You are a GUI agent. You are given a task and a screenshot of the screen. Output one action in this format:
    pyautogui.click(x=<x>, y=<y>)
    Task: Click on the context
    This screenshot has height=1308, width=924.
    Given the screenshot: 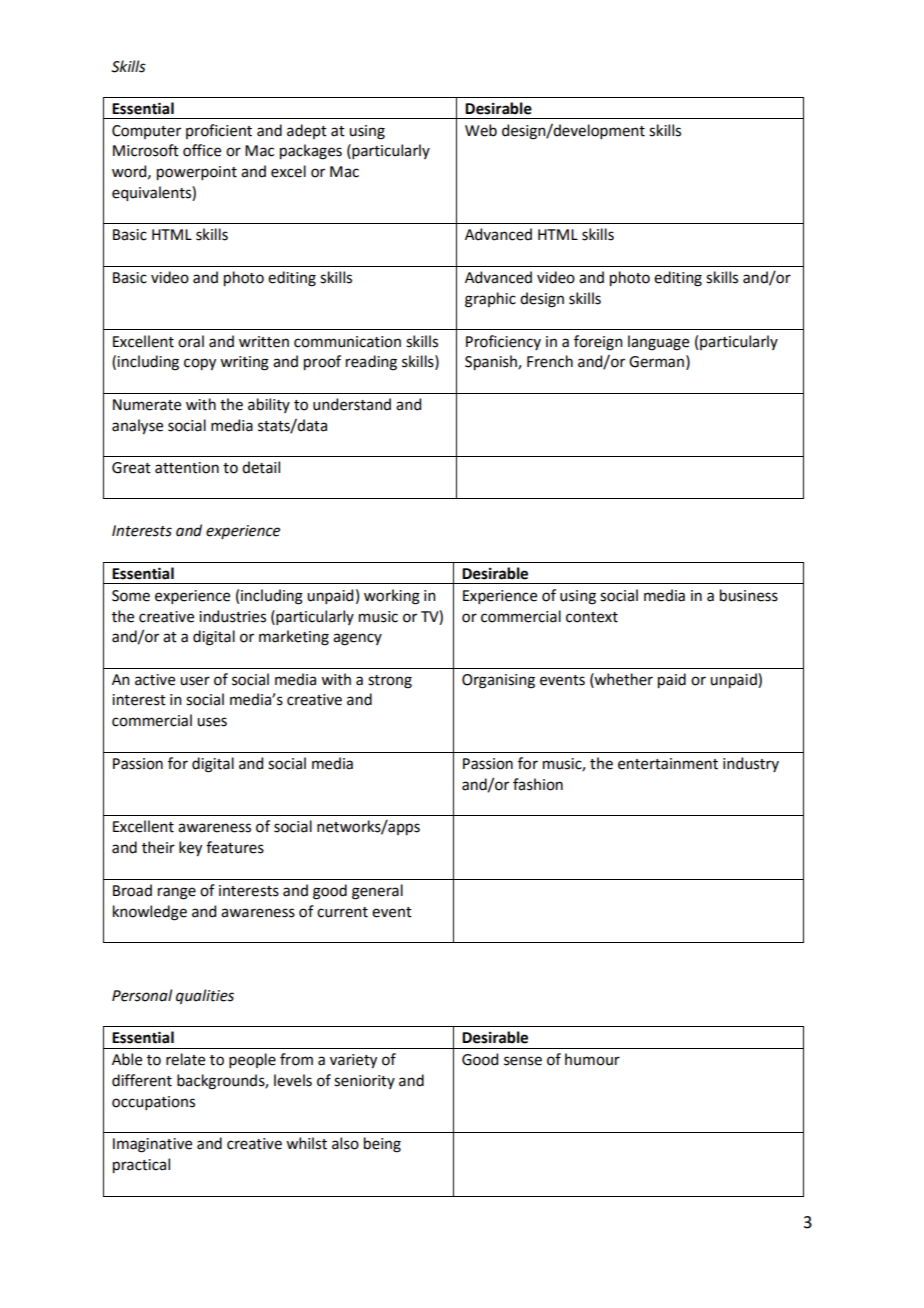 What is the action you would take?
    pyautogui.click(x=592, y=617)
